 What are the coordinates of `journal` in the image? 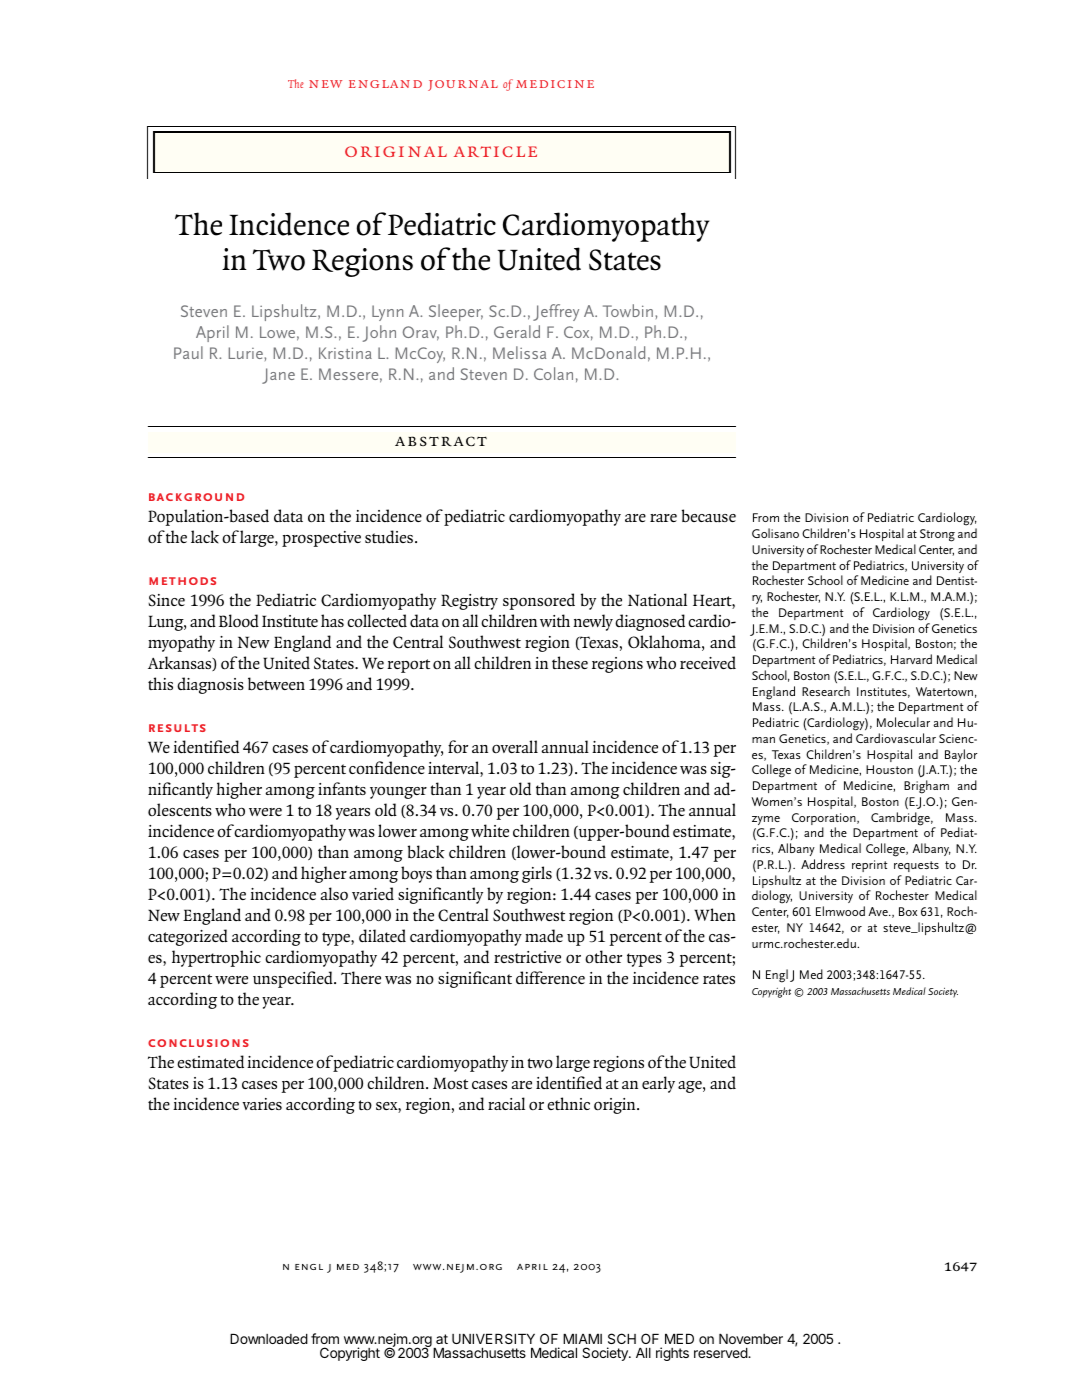 It's located at (463, 85).
